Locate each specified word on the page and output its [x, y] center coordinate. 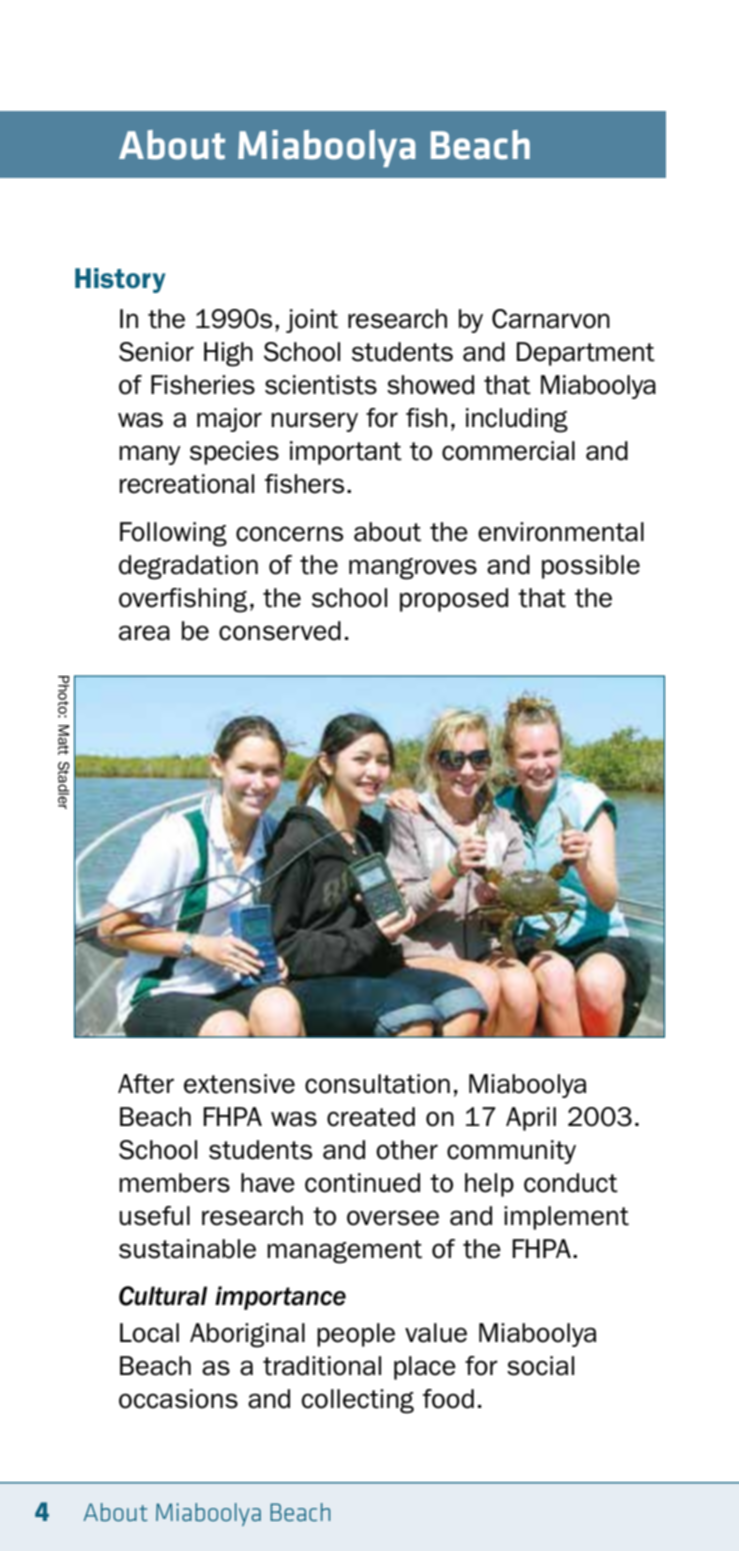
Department [586, 354]
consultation [377, 1084]
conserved [280, 631]
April [531, 1119]
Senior [156, 352]
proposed [454, 600]
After [146, 1084]
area [144, 633]
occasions [178, 1399]
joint [312, 321]
